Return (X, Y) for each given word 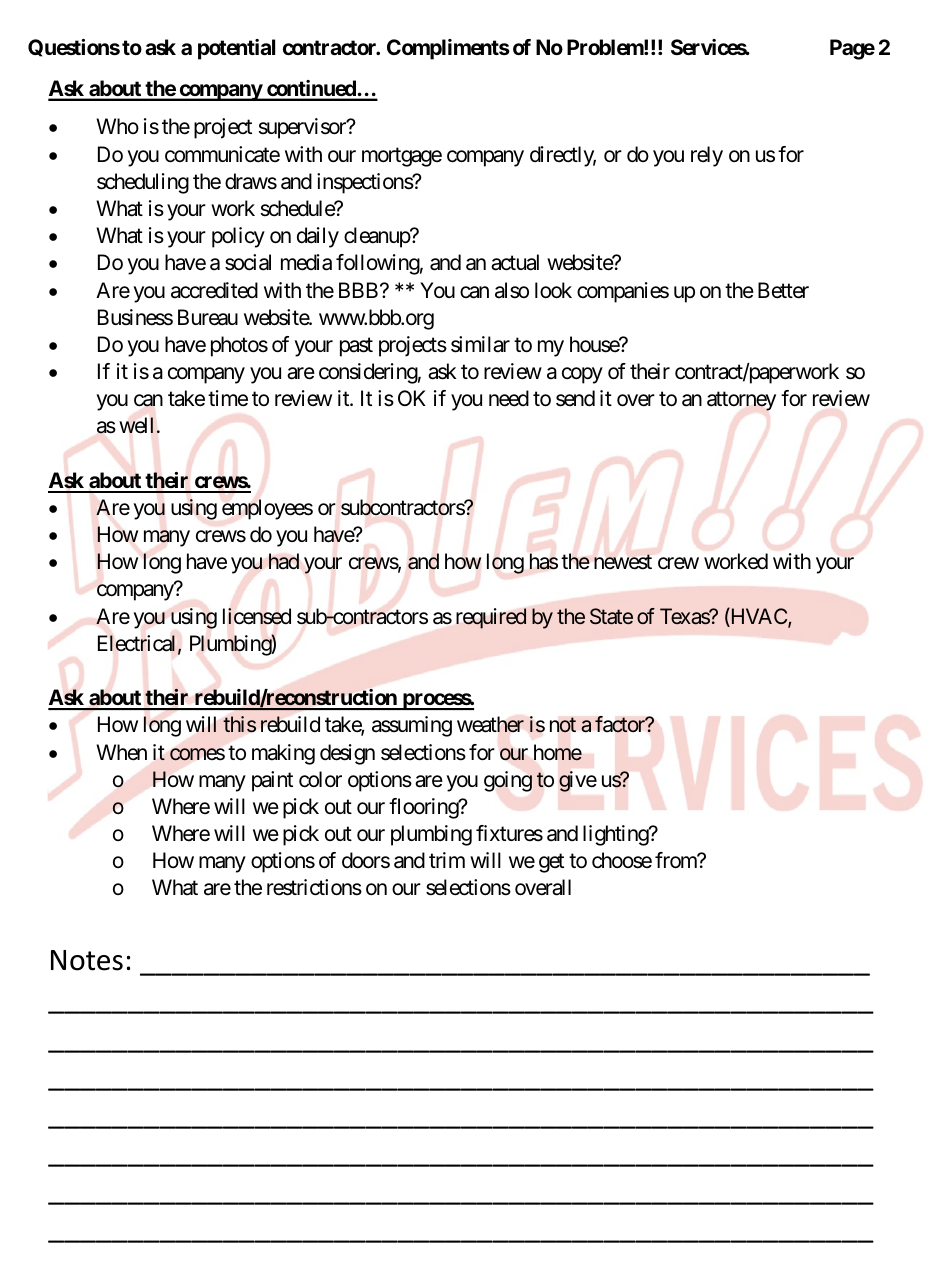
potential (236, 49)
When (121, 752)
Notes (87, 960)
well (136, 425)
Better (783, 290)
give (578, 781)
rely (707, 156)
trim (447, 860)
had (284, 561)
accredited (214, 290)
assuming (412, 726)
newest (623, 562)
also (512, 290)
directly (563, 156)
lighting (616, 835)
